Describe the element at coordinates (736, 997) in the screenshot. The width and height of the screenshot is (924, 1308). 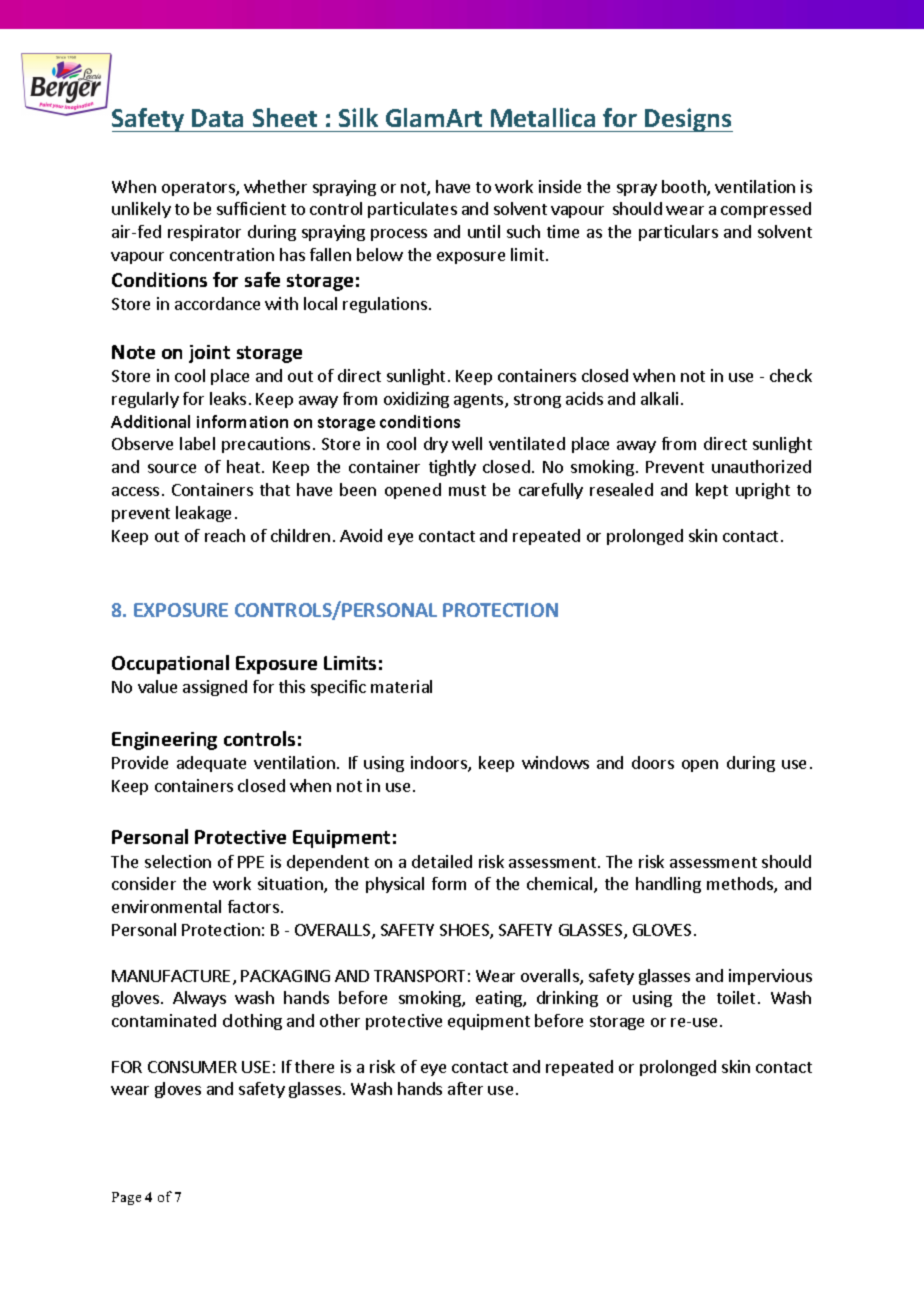
I see `toilet` at that location.
